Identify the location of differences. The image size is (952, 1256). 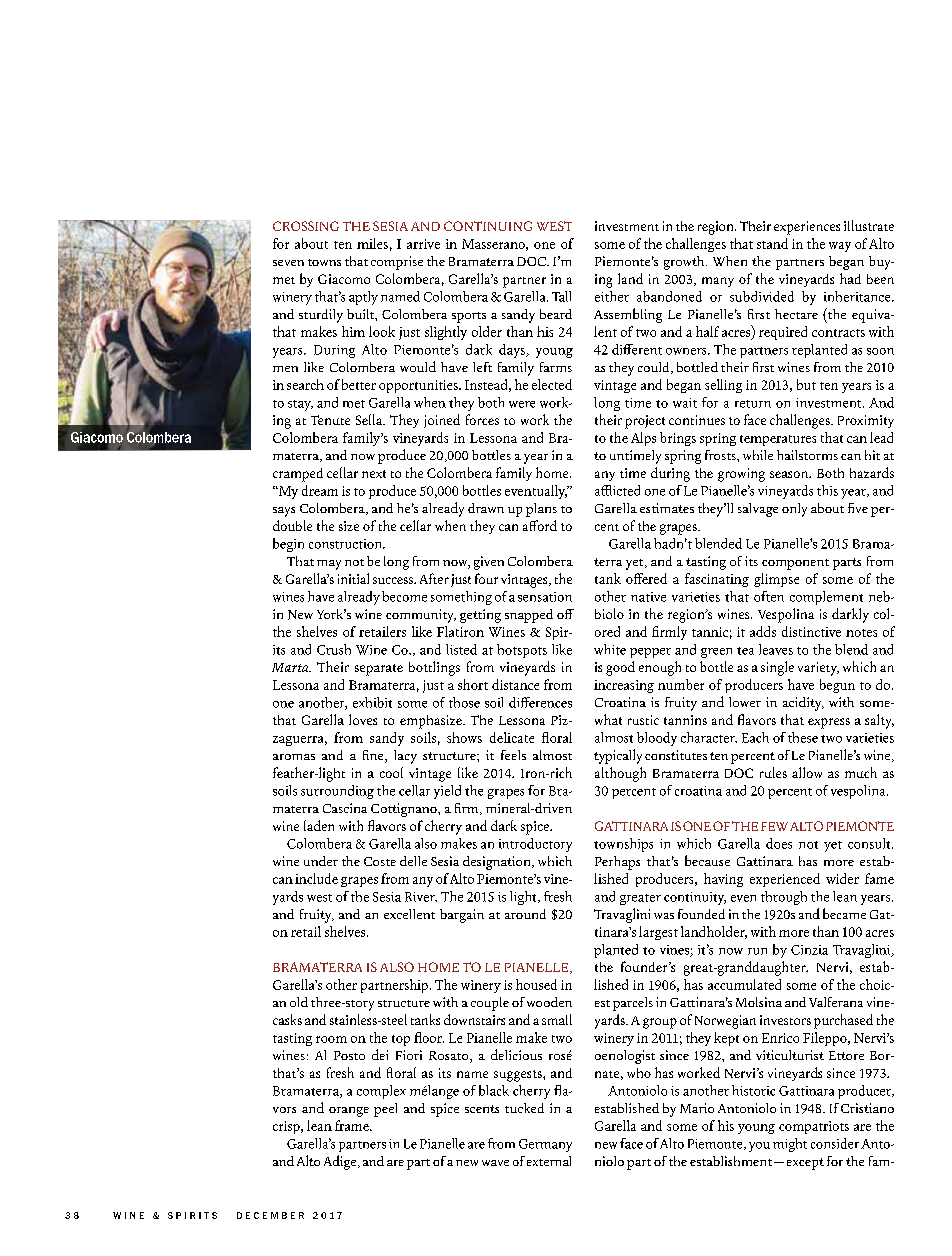
(540, 702).
